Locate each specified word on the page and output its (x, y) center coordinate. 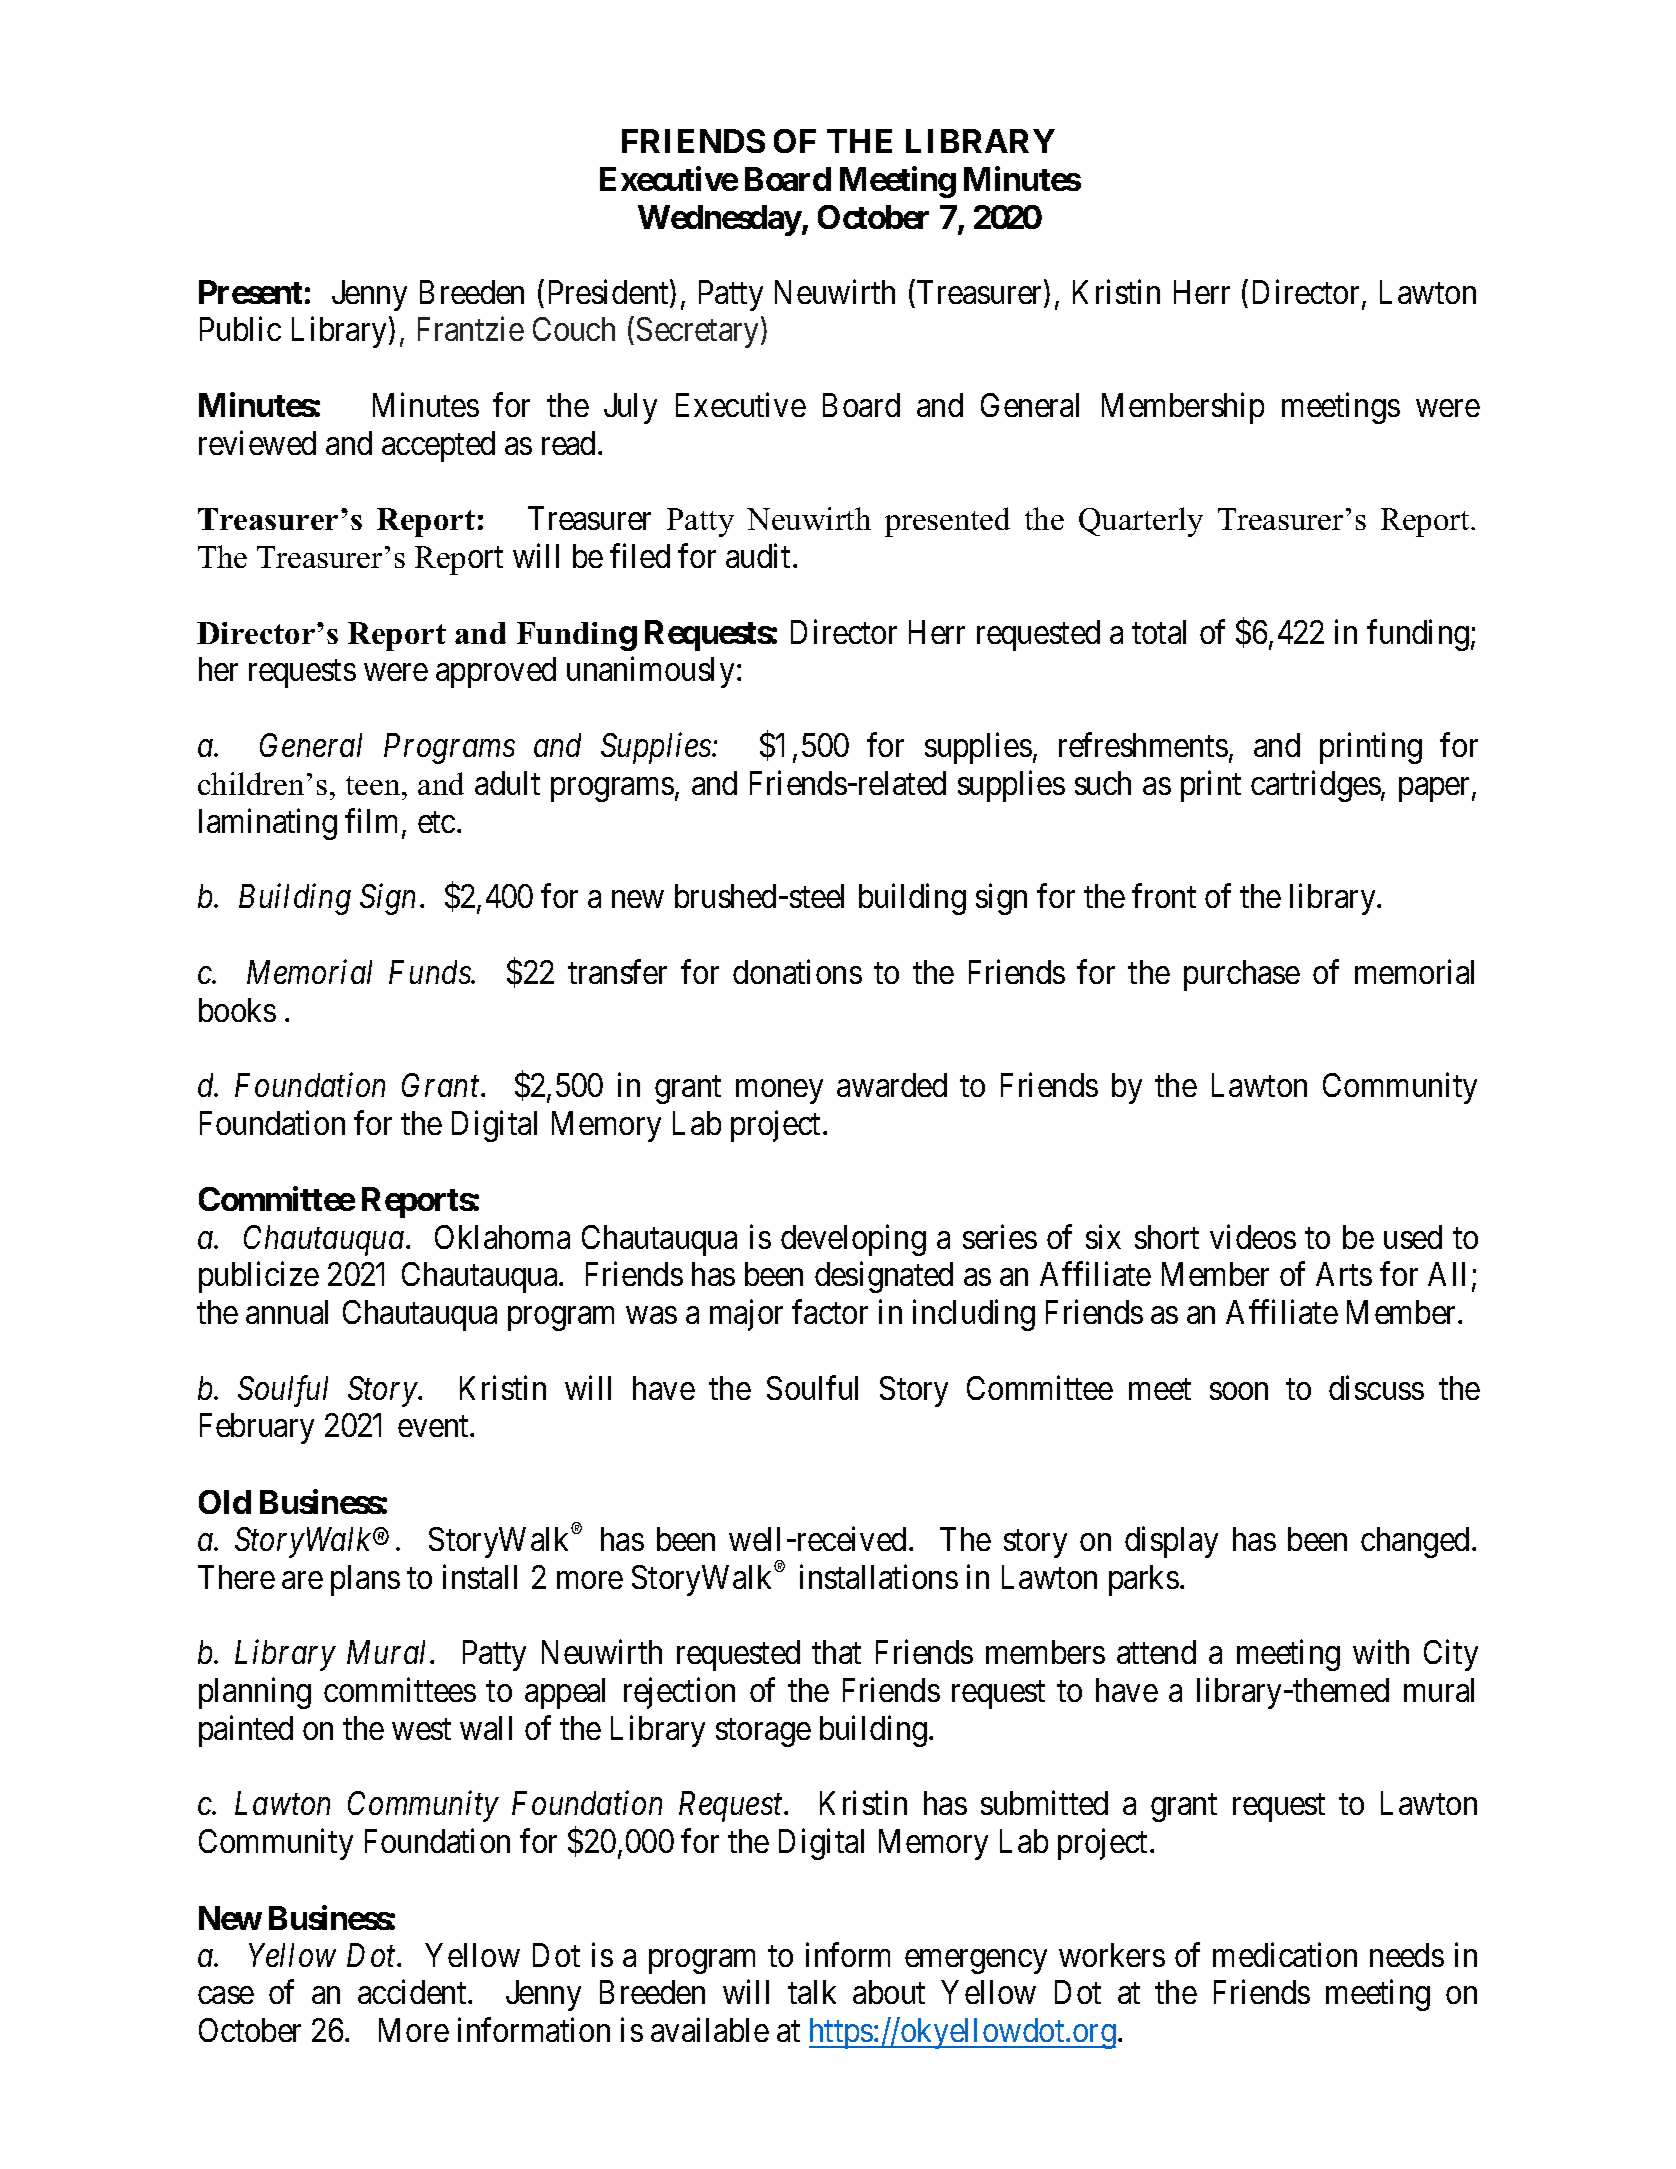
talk (812, 1992)
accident (413, 1992)
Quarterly (1141, 522)
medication (1285, 1954)
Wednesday (720, 220)
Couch (574, 329)
